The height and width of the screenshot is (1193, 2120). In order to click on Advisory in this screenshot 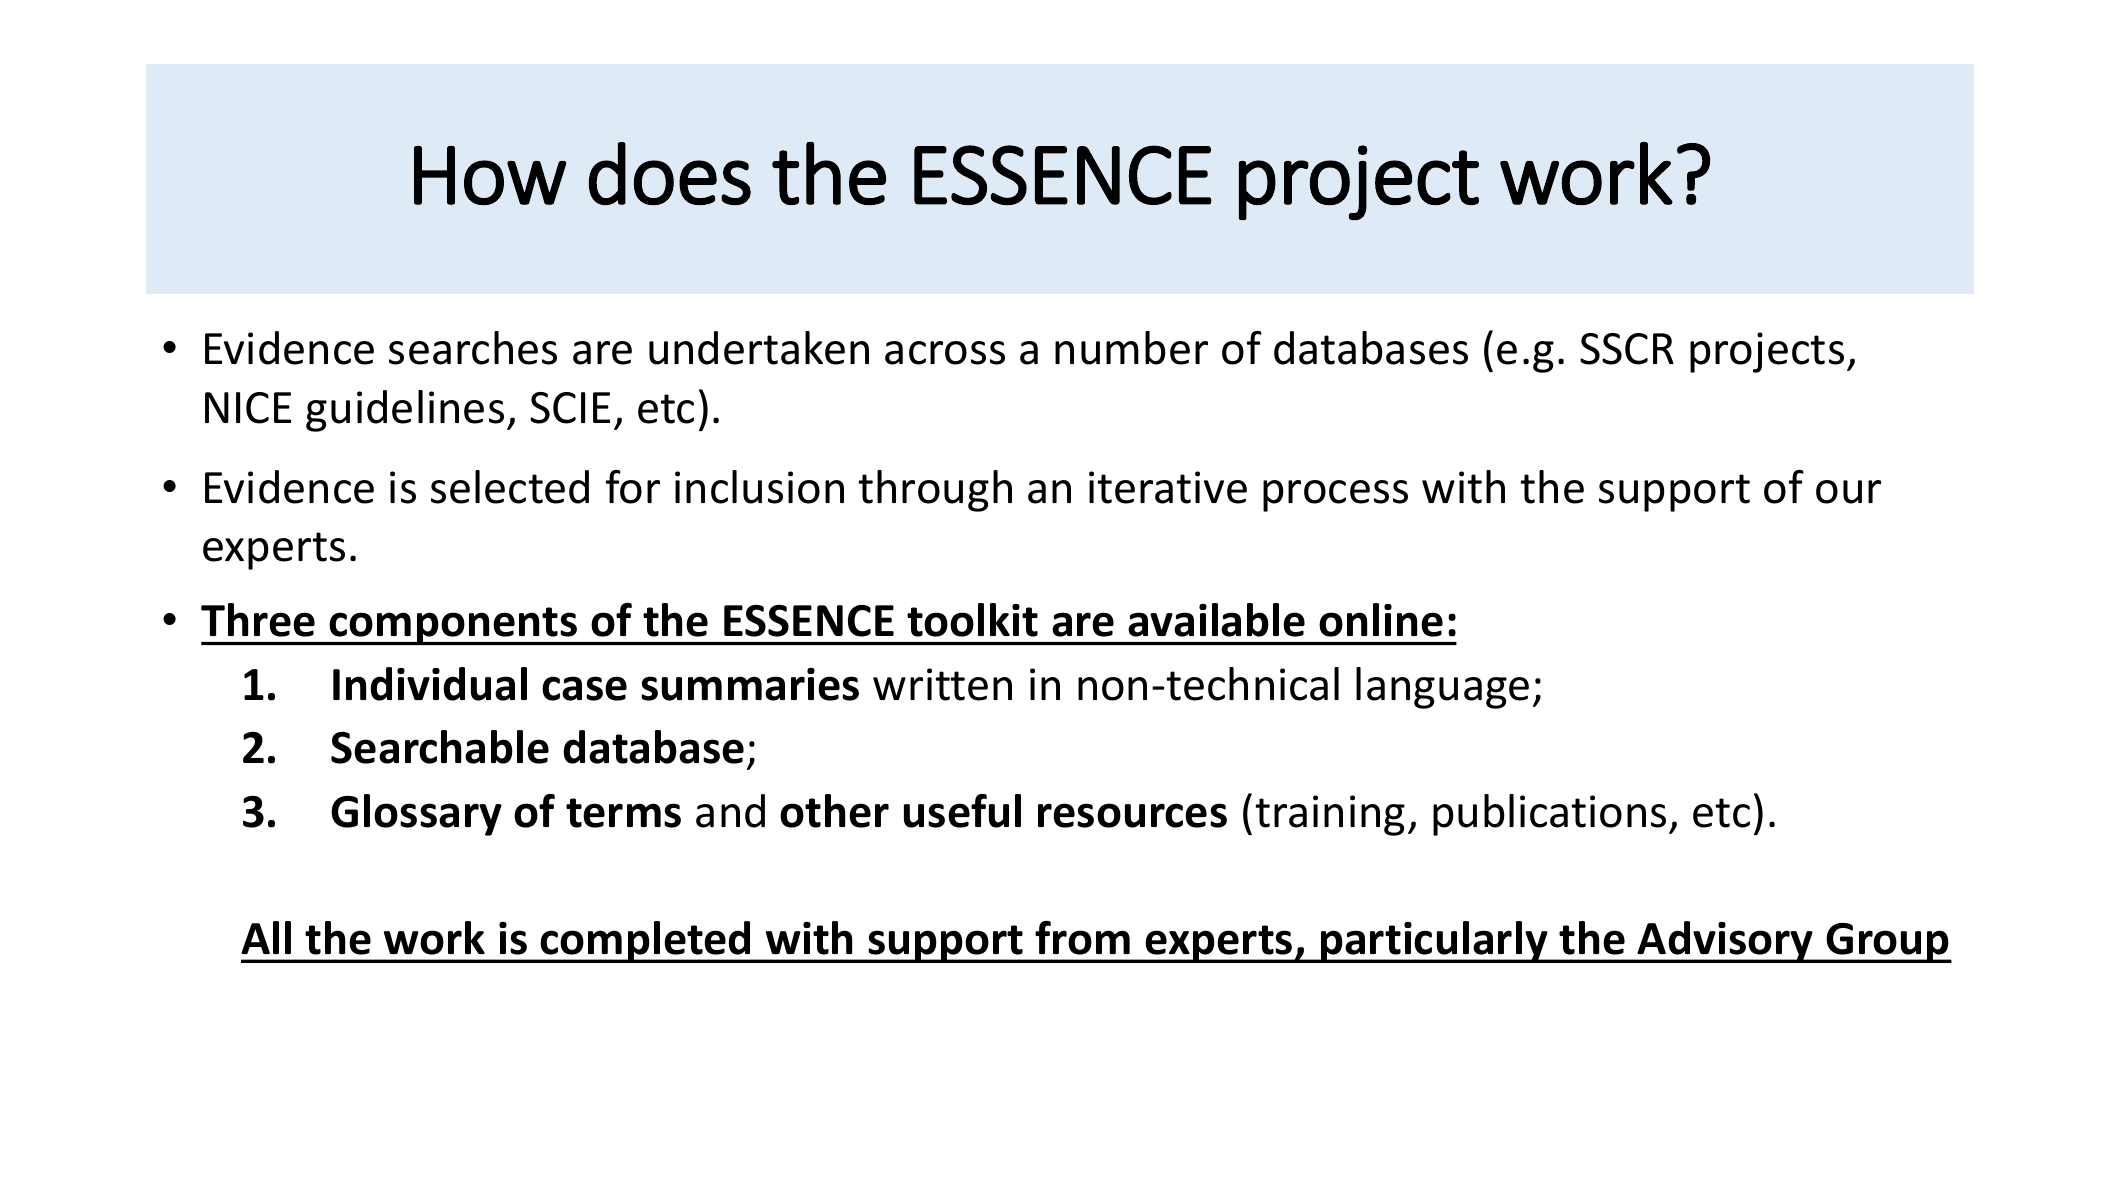, I will do `click(1726, 942)`.
